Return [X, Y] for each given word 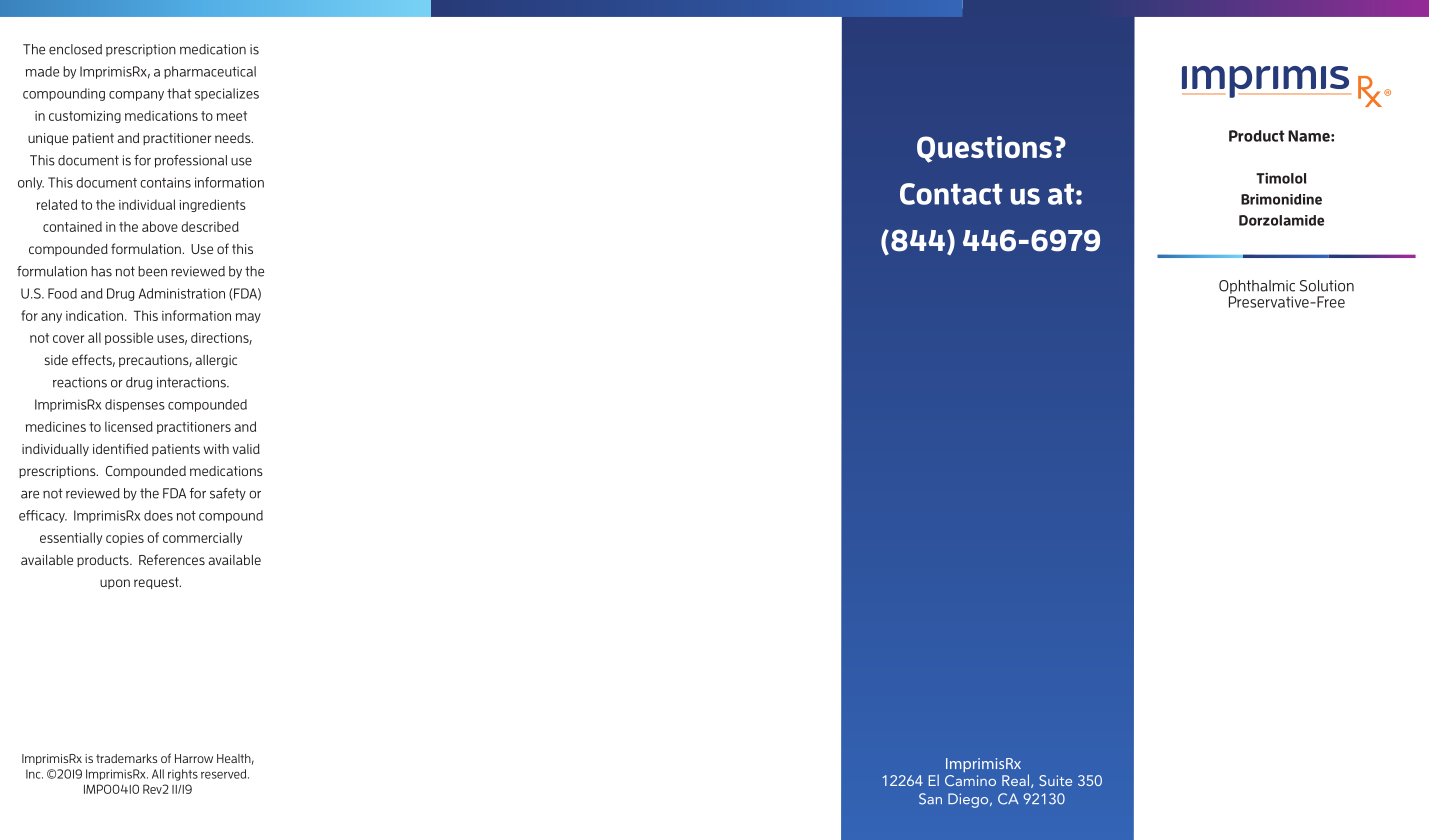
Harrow [194, 758]
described [210, 226]
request [157, 583]
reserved [225, 774]
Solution [1327, 286]
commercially [202, 538]
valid [246, 449]
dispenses [135, 405]
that [179, 93]
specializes [227, 94]
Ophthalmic [1257, 287]
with [216, 449]
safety [228, 494]
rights [183, 775]
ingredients [212, 205]
